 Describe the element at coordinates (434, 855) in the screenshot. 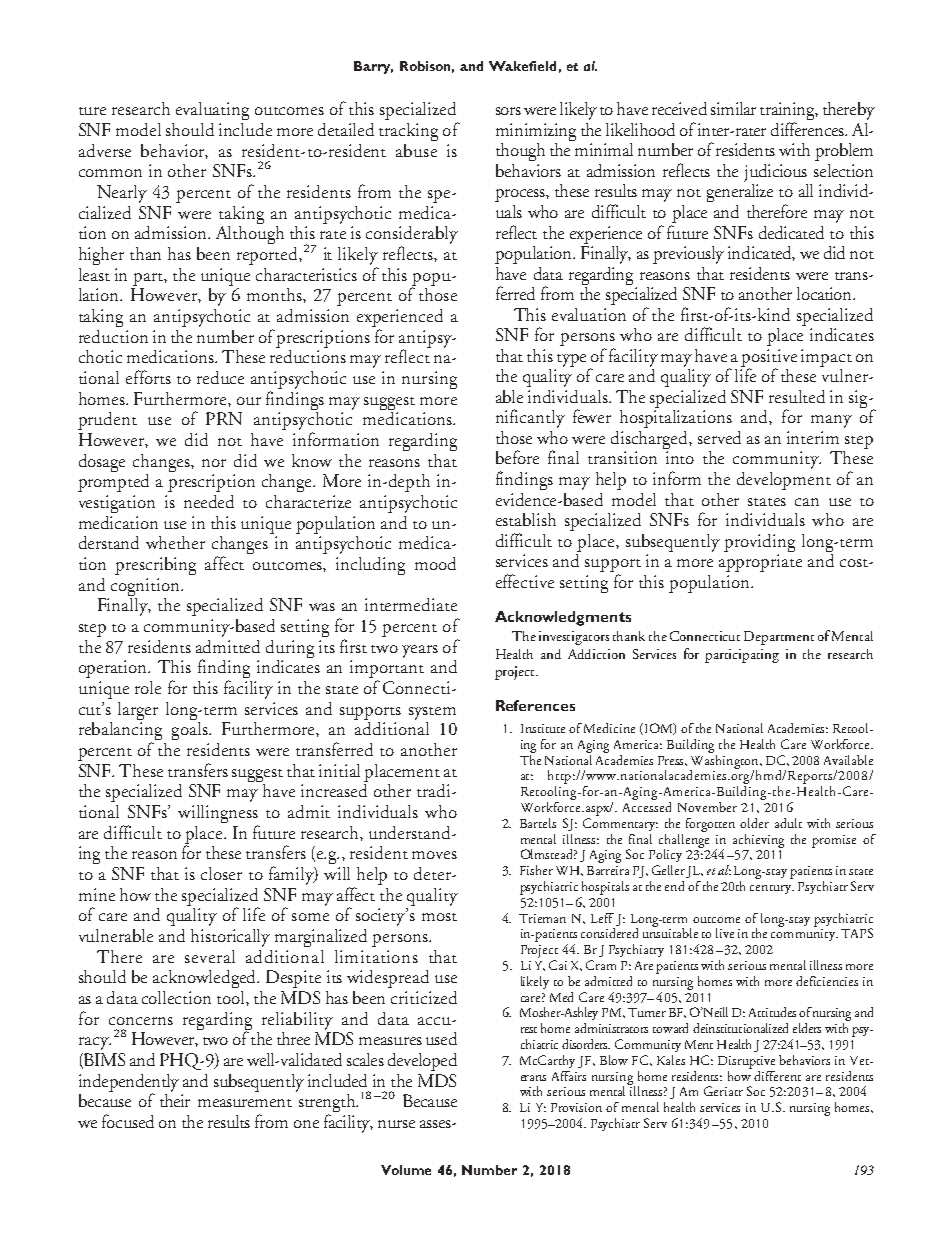

I see `moves` at that location.
